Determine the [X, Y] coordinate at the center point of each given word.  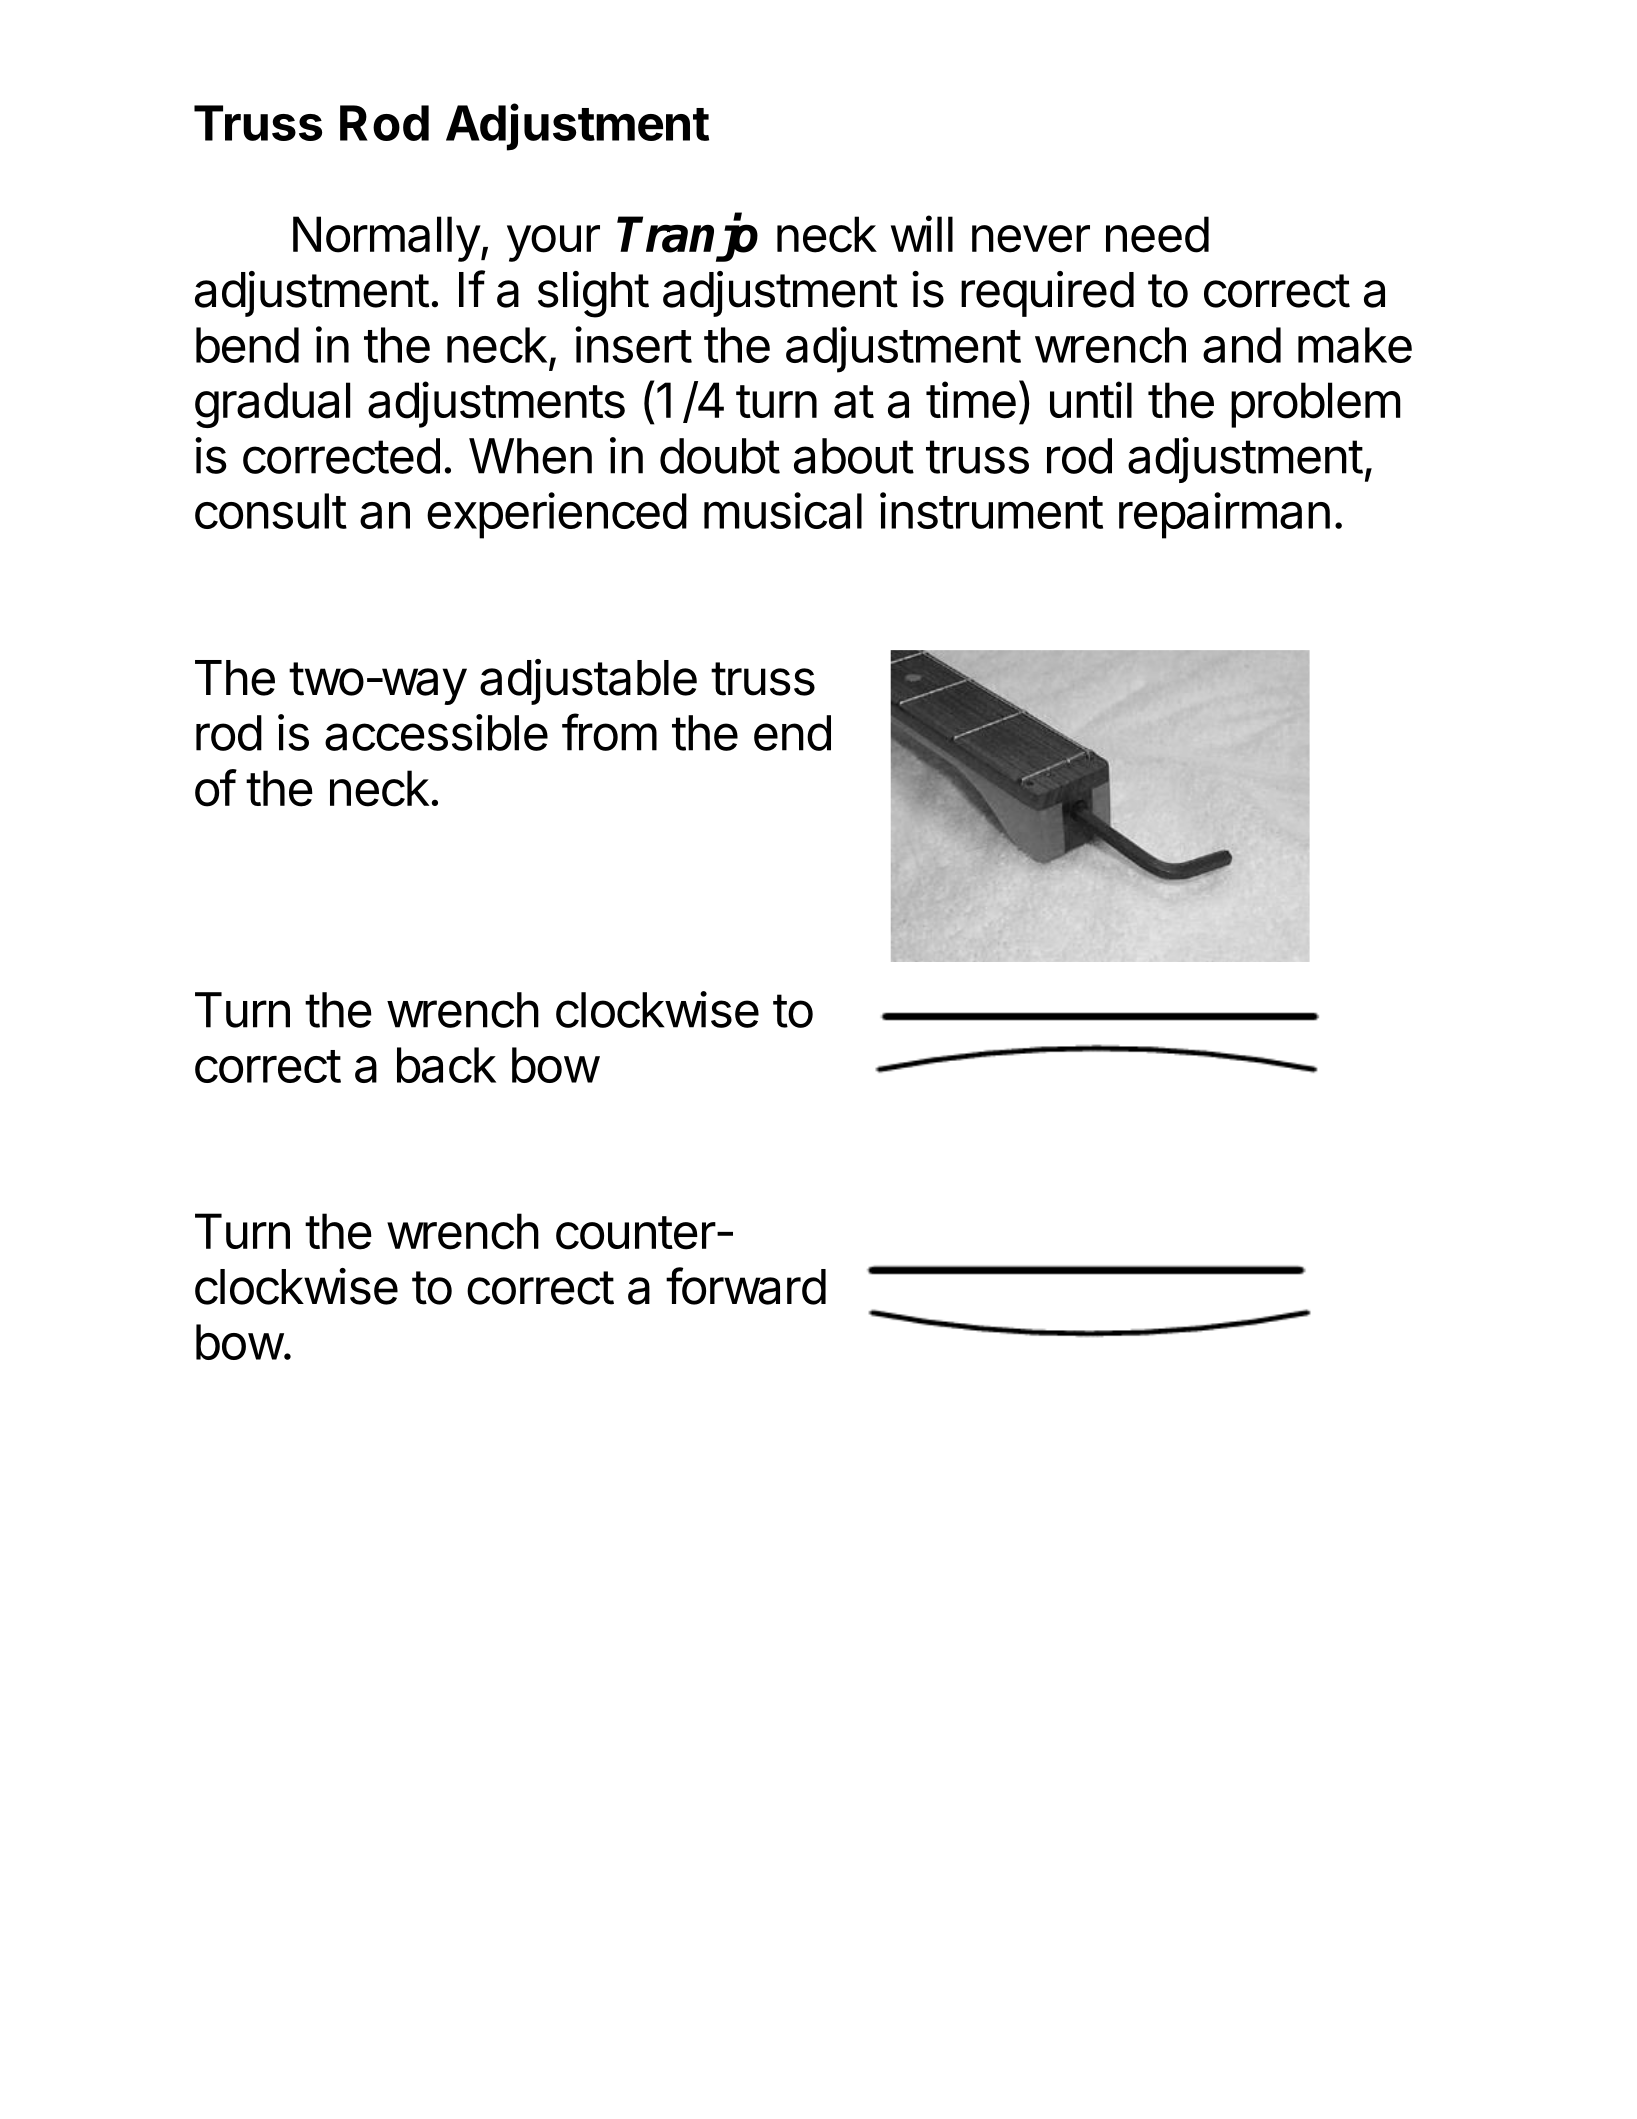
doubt [720, 456]
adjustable [588, 682]
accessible [436, 732]
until [1091, 399]
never [1031, 239]
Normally [387, 239]
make [1355, 345]
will [922, 233]
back [446, 1065]
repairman [1224, 515]
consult [271, 511]
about [854, 456]
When [530, 456]
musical [783, 510]
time [971, 400]
